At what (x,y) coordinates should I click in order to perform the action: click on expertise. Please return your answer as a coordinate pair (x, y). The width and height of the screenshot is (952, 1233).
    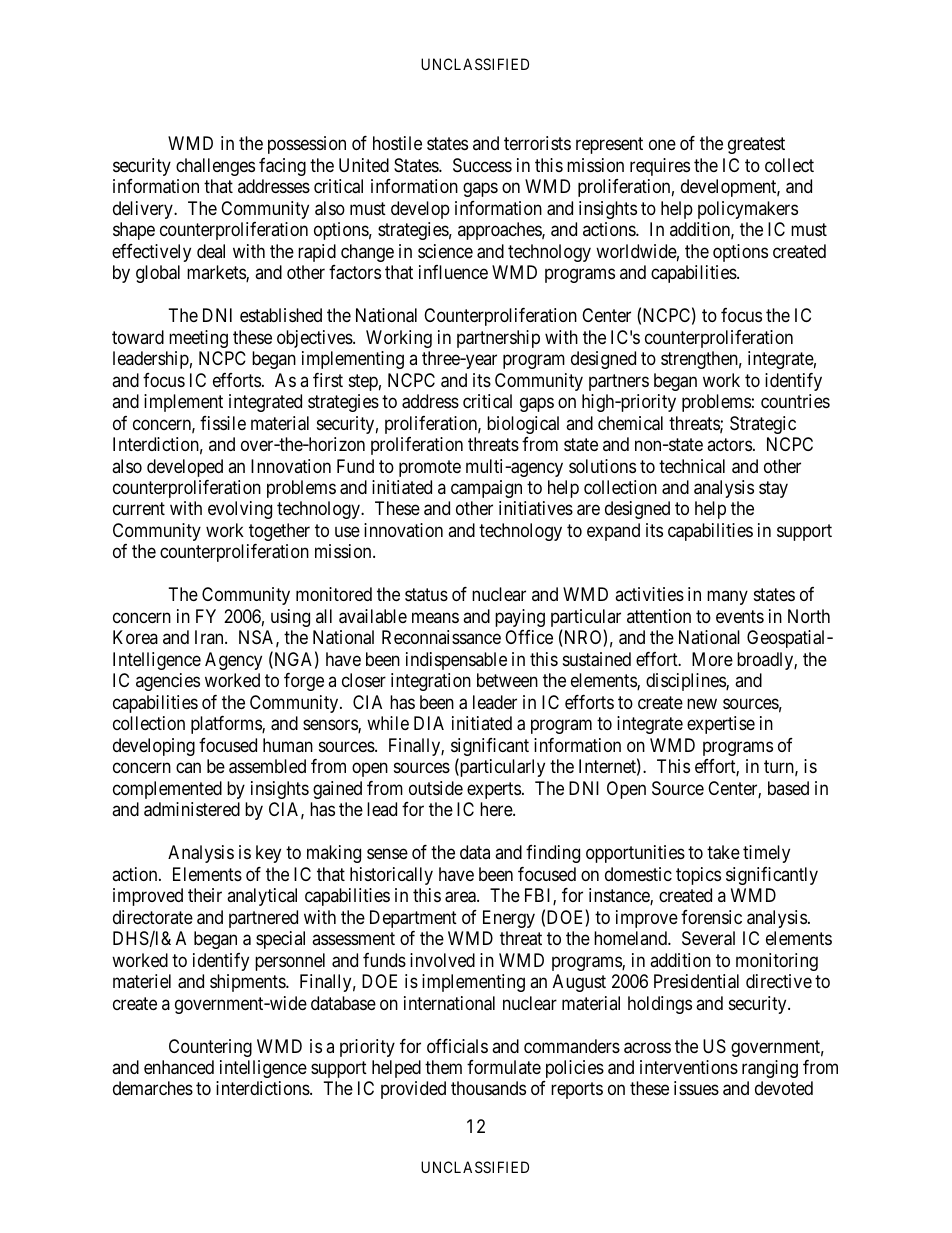
    Looking at the image, I should click on (721, 725).
